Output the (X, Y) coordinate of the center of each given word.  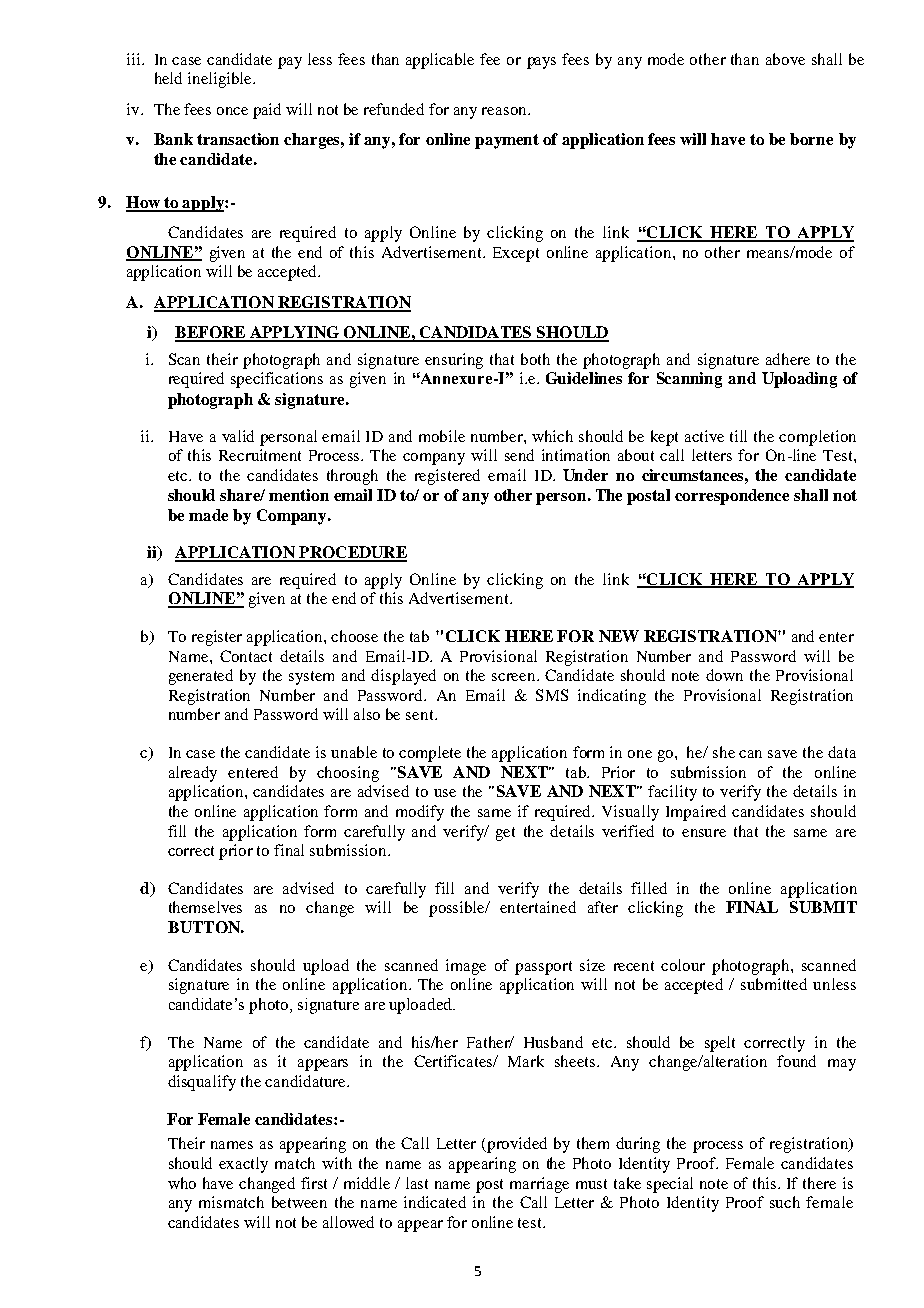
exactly (243, 1165)
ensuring (454, 361)
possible (458, 909)
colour (683, 965)
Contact (246, 656)
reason (505, 111)
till (738, 436)
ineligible (221, 80)
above (785, 59)
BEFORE (211, 333)
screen (515, 677)
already (193, 774)
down (724, 675)
